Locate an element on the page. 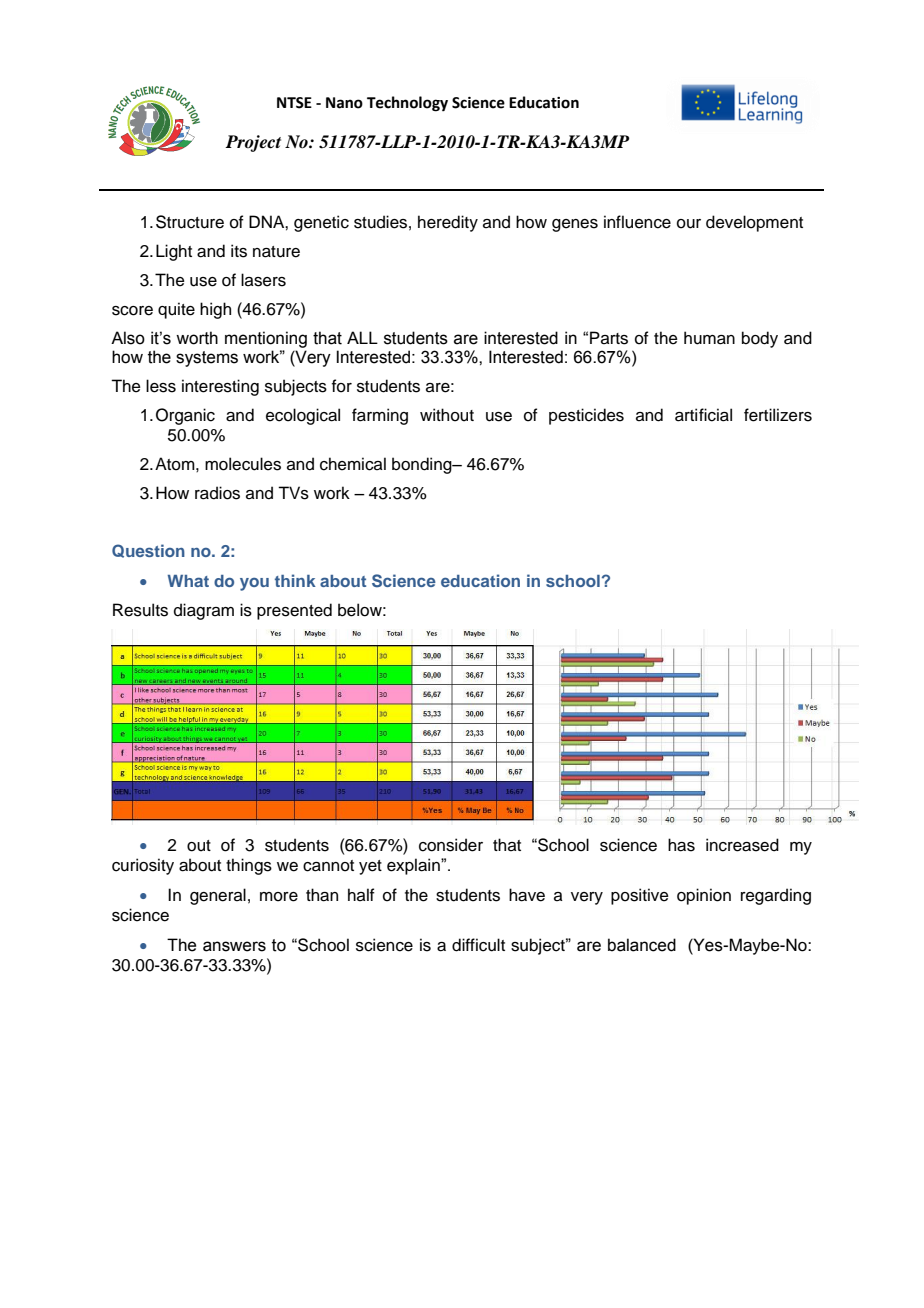 This page has height=1308, width=924. Project is located at coordinates (253, 143).
